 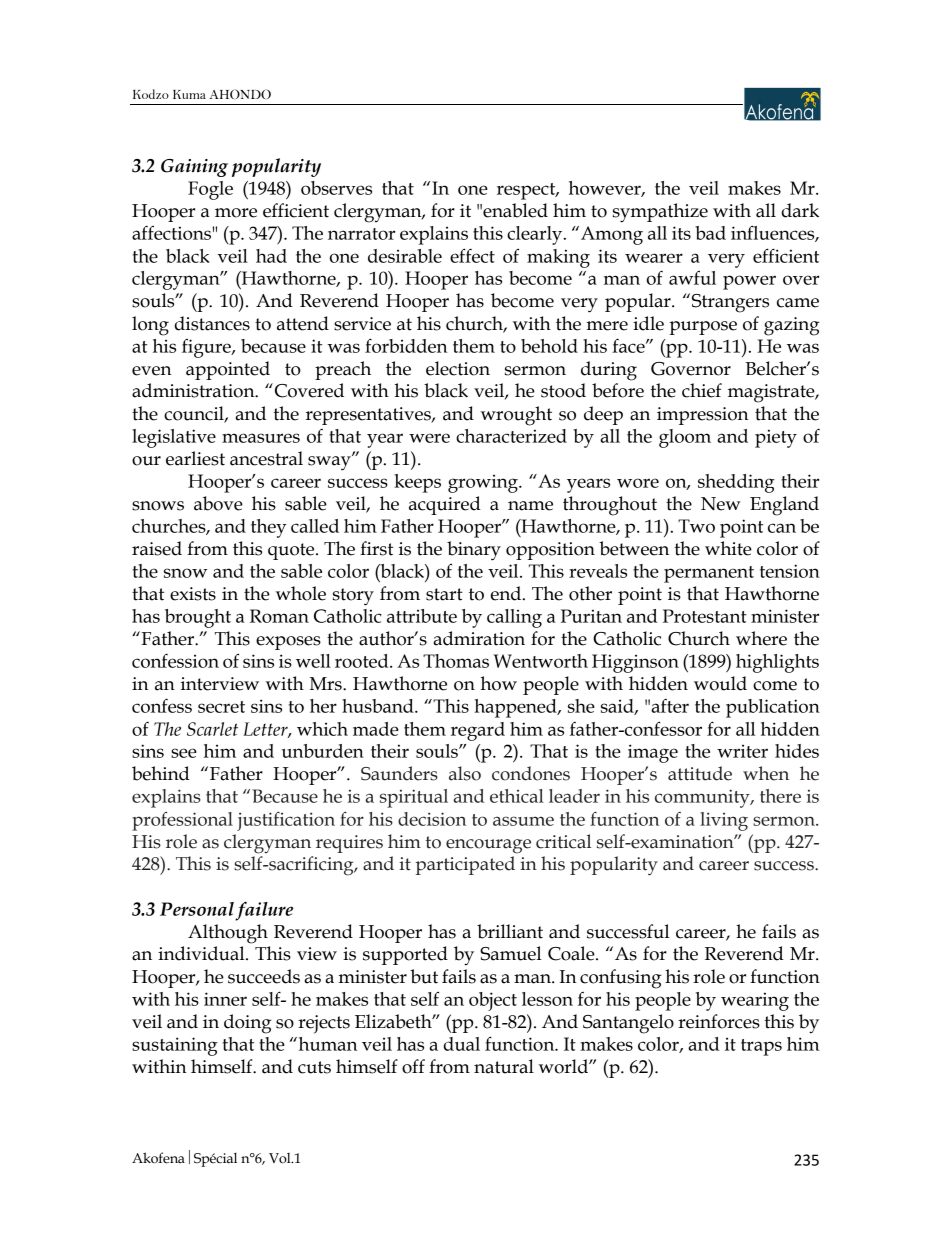 What do you see at coordinates (504, 1066) in the screenshot?
I see `natural` at bounding box center [504, 1066].
